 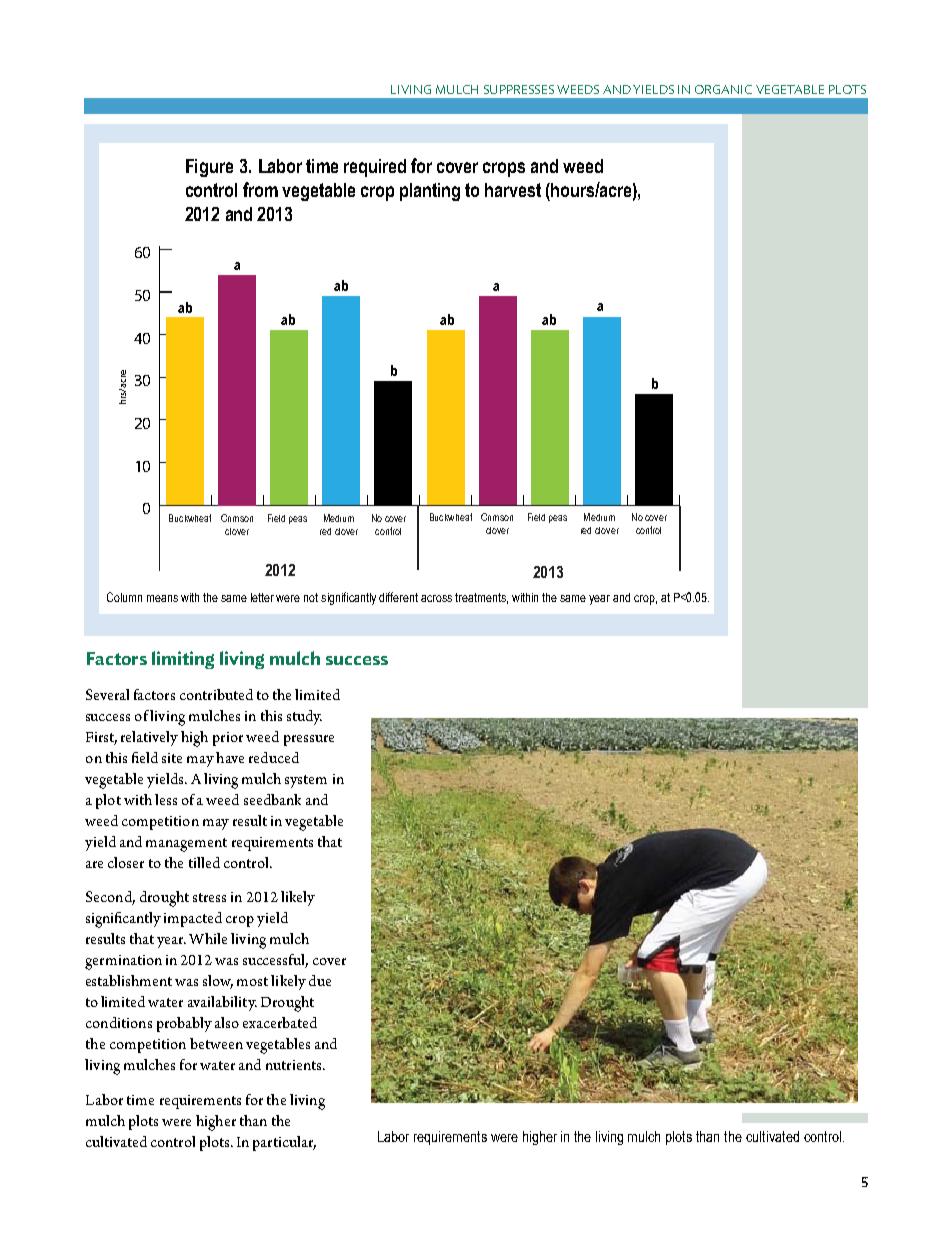 I want to click on across, so click(x=436, y=598).
